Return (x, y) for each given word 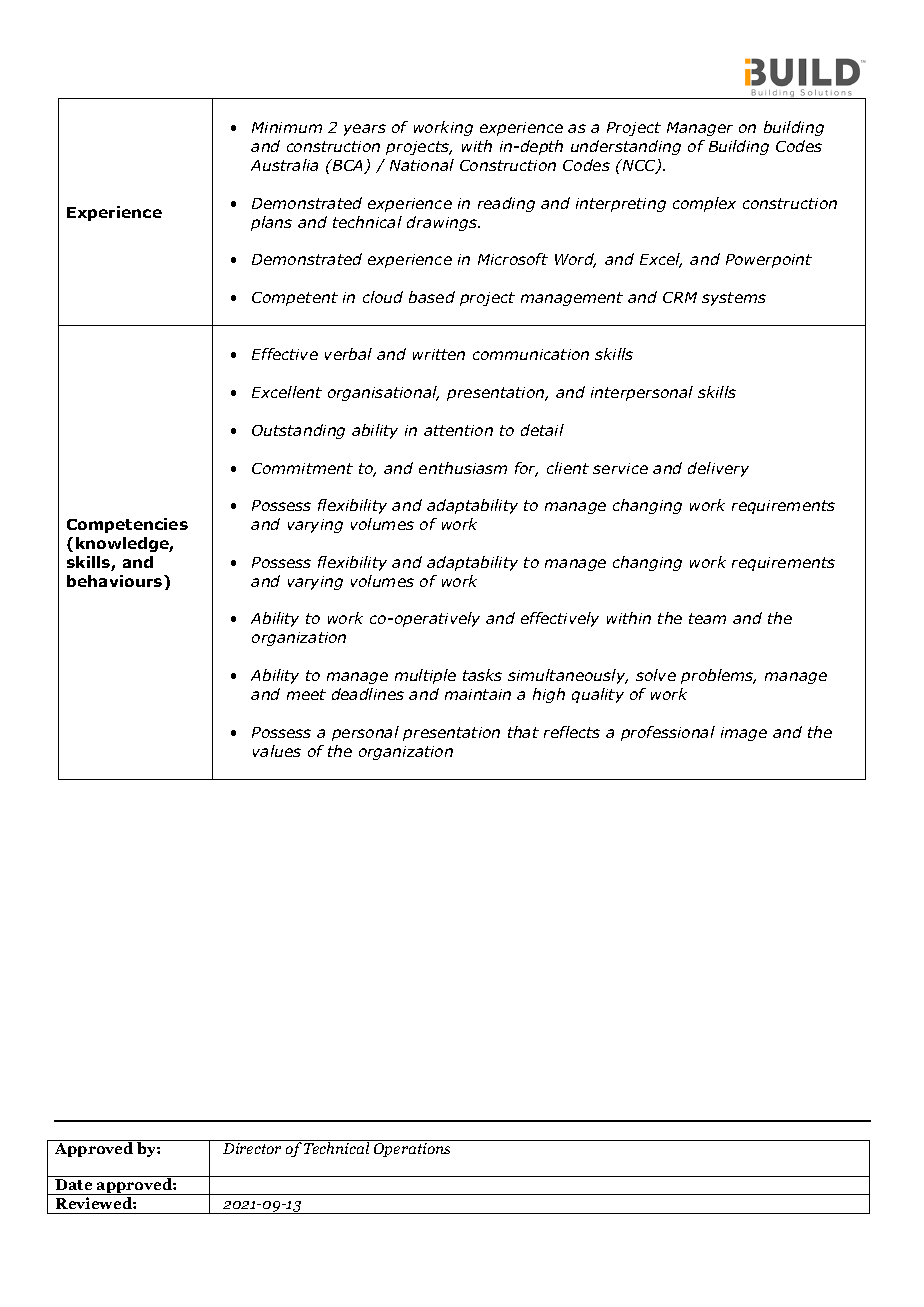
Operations (412, 1150)
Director (252, 1148)
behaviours (116, 581)
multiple (425, 676)
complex (704, 204)
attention (458, 430)
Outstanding (298, 431)
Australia (284, 165)
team (707, 618)
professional (668, 733)
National (422, 165)
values (277, 751)
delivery (718, 469)
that (523, 732)
